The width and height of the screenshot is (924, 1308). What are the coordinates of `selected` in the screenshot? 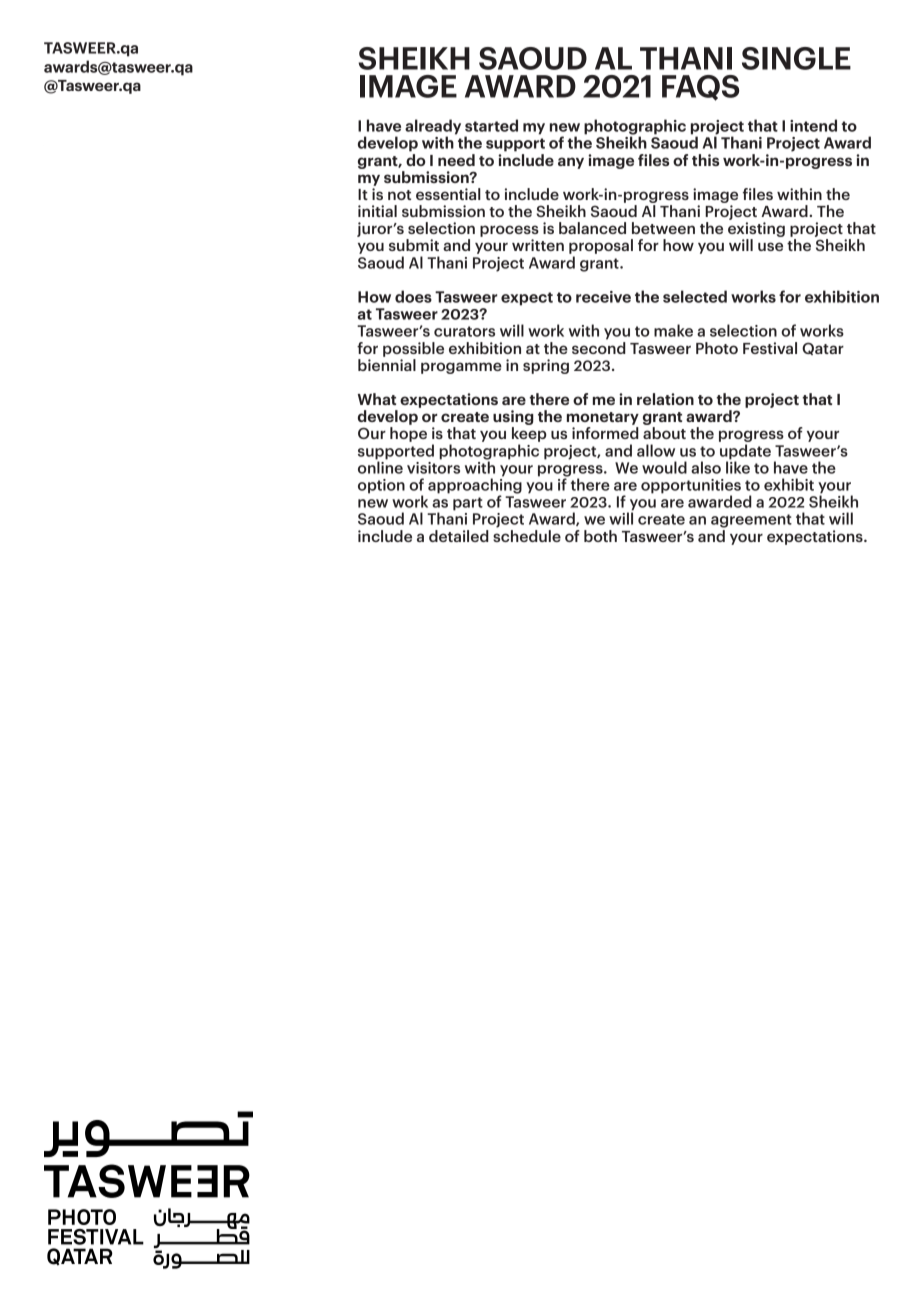 It's located at (695, 296).
